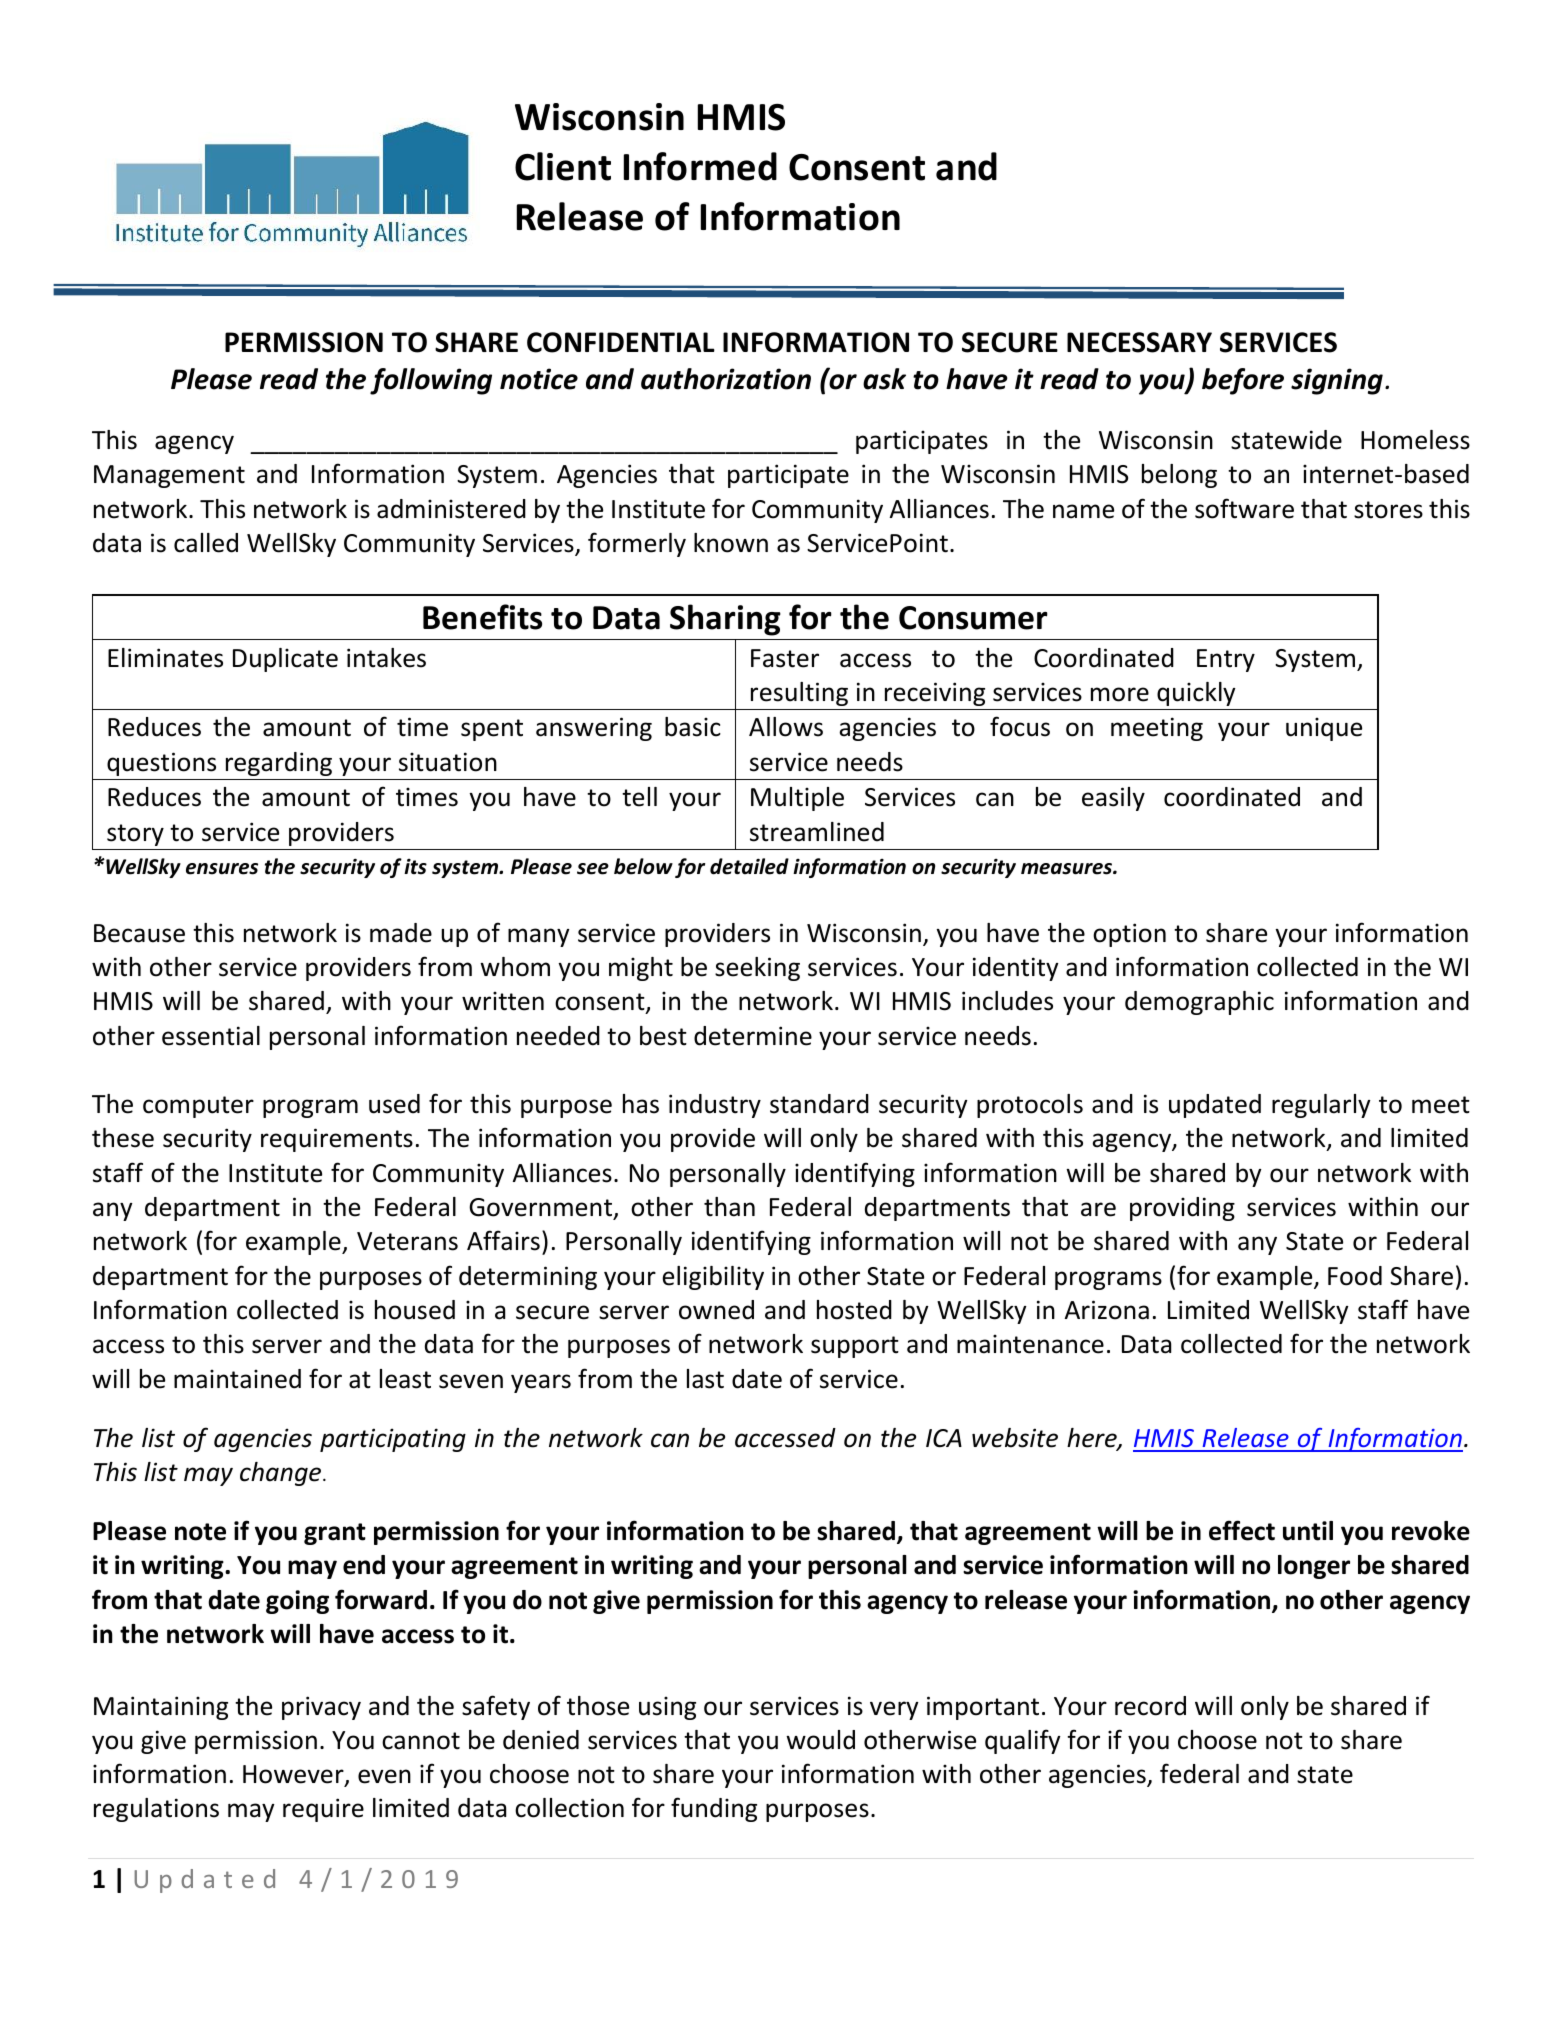 Image resolution: width=1562 pixels, height=2022 pixels. I want to click on would, so click(820, 1740).
